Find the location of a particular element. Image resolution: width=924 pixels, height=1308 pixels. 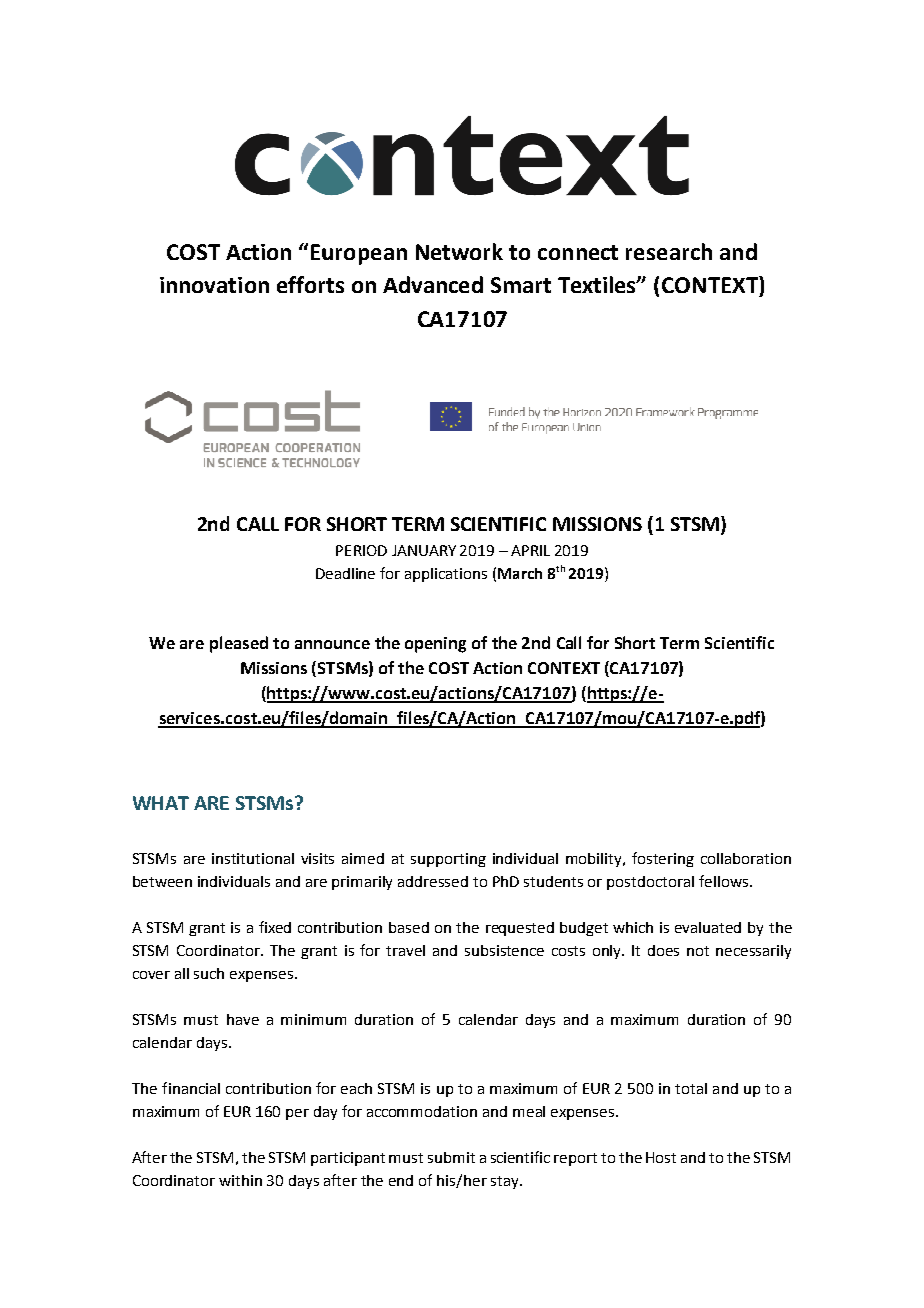

not is located at coordinates (698, 951).
